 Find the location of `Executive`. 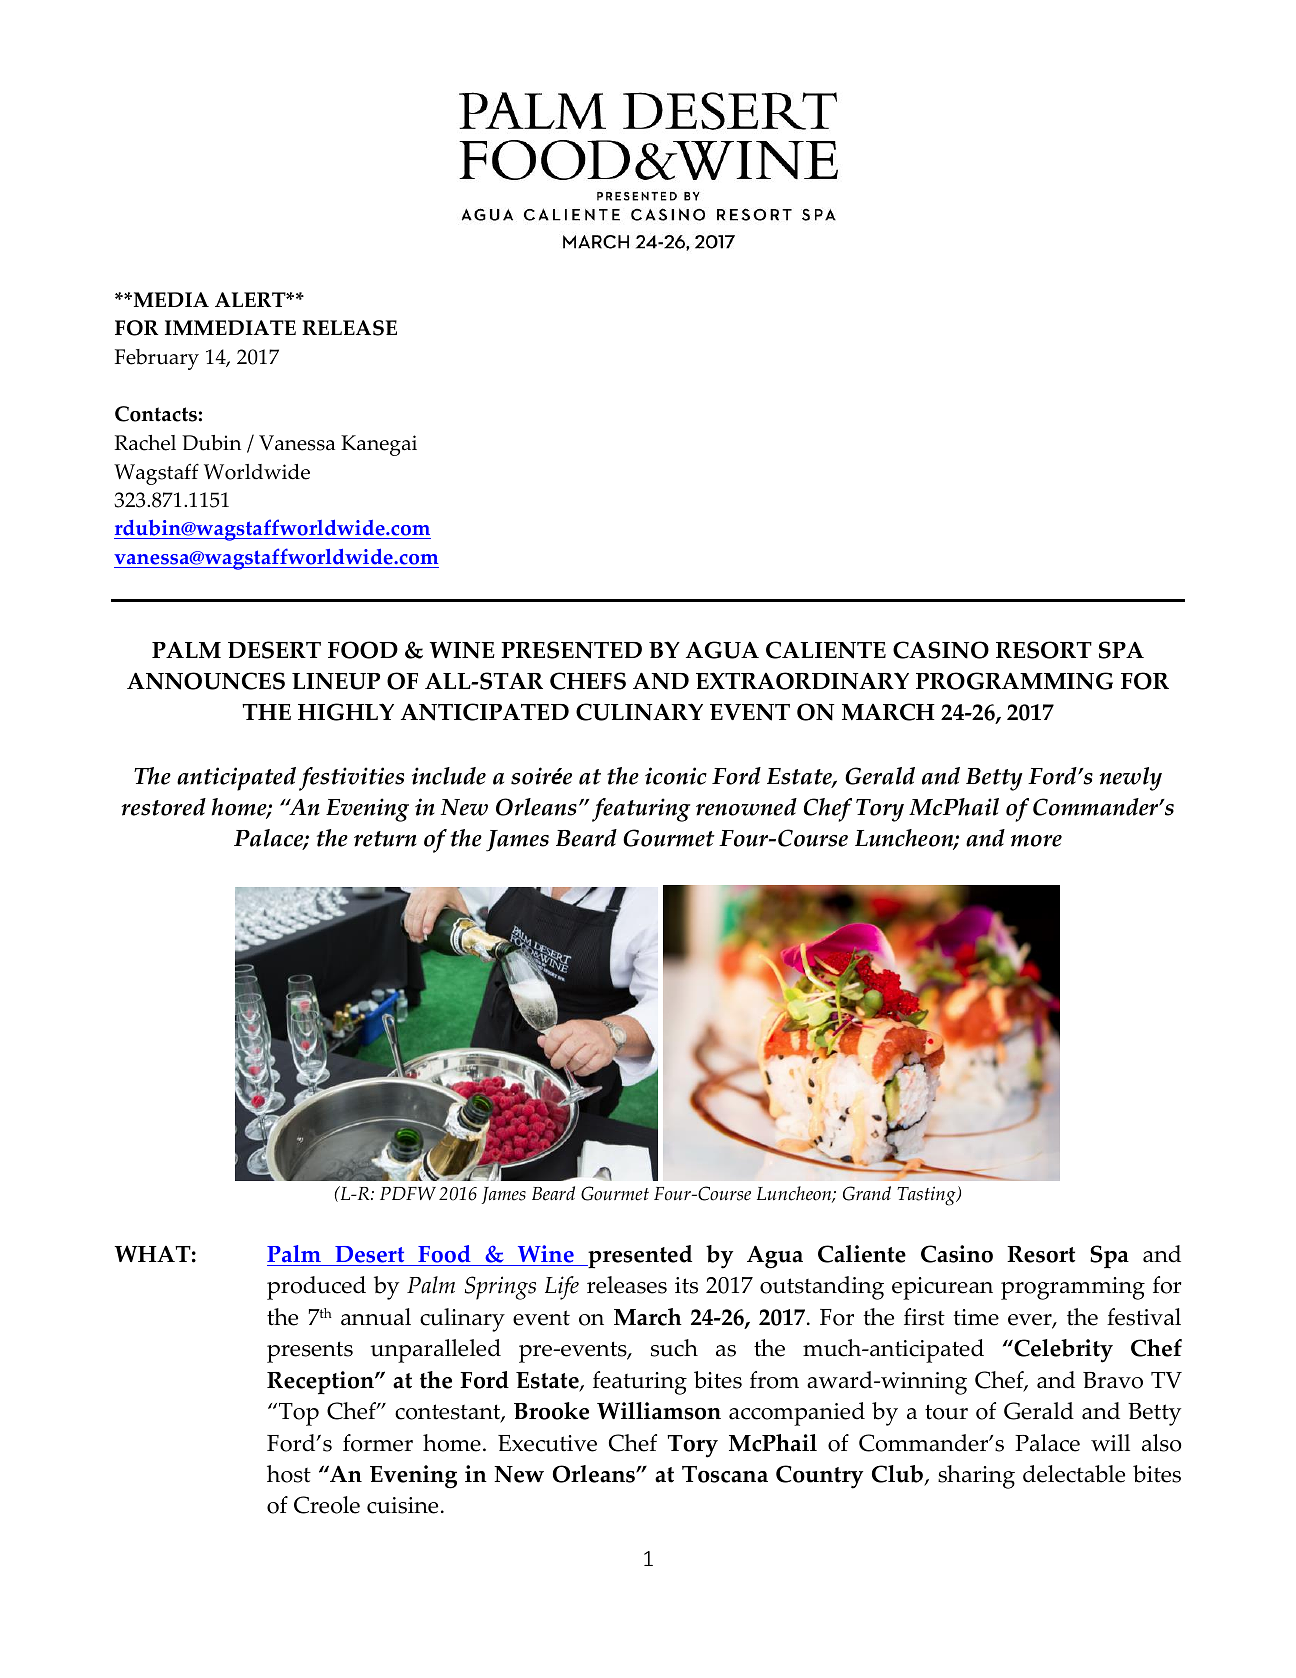

Executive is located at coordinates (547, 1443).
